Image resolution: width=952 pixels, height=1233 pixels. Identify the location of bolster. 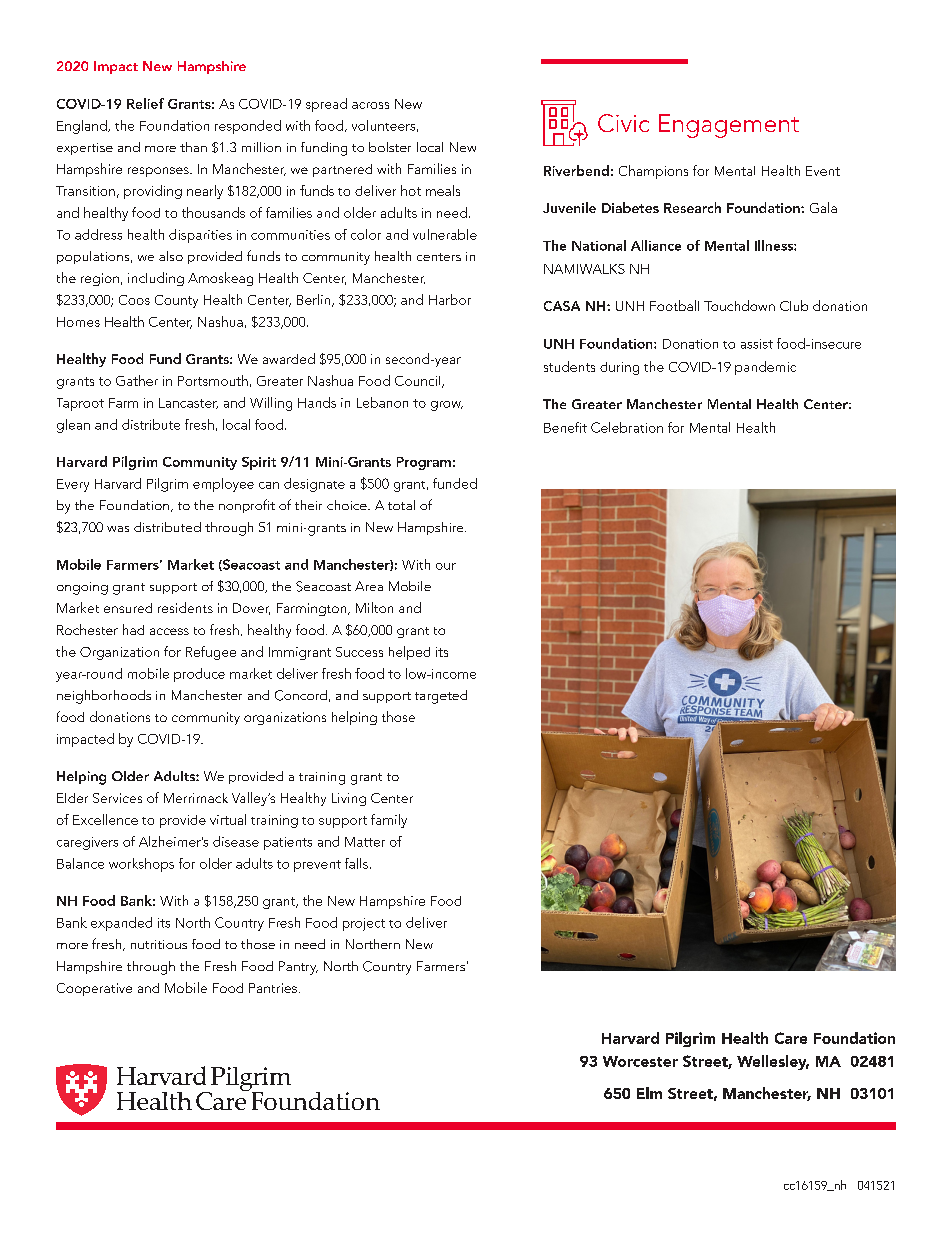
(390, 147).
